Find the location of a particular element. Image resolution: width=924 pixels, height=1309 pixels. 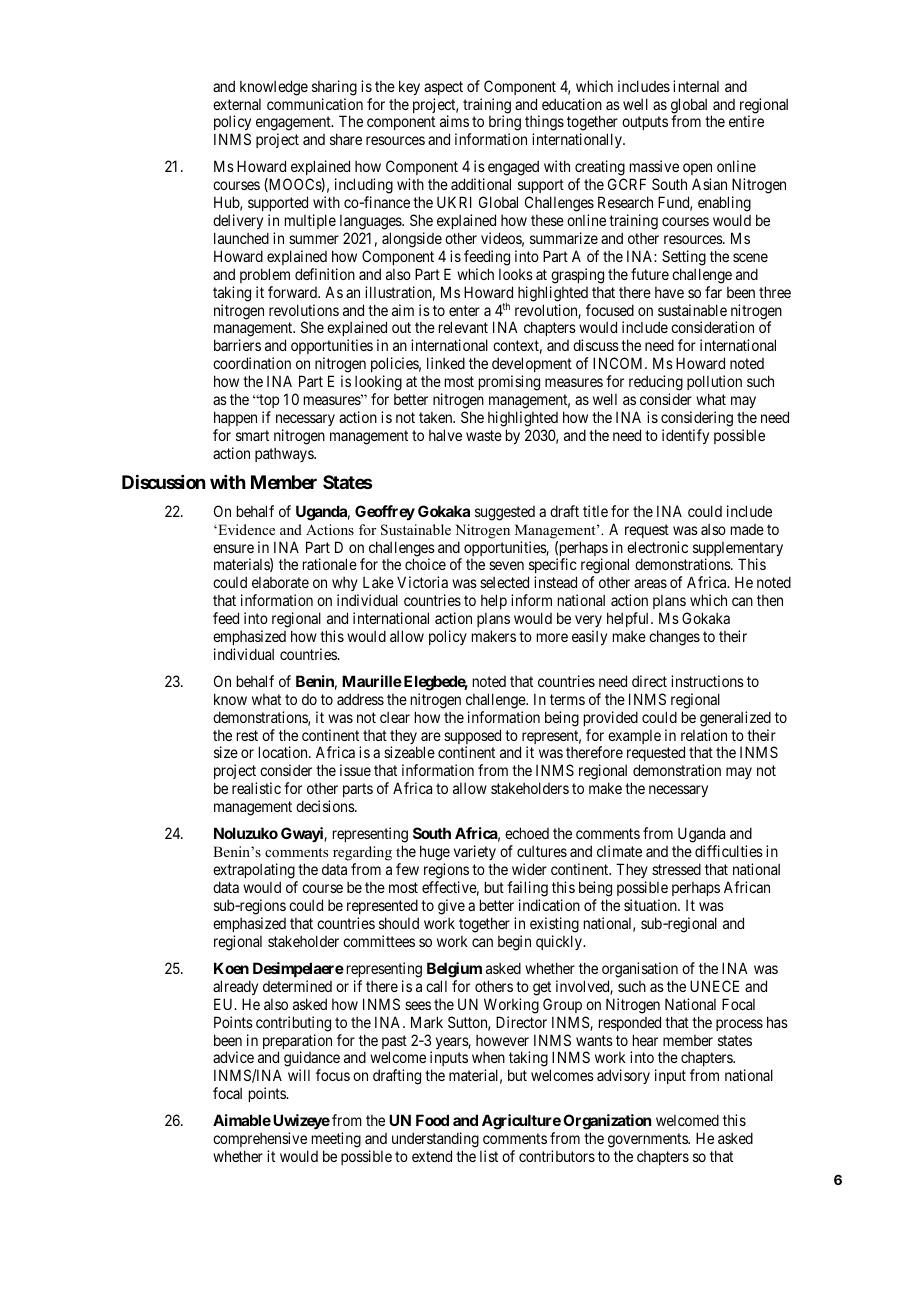

elaborate is located at coordinates (280, 582).
